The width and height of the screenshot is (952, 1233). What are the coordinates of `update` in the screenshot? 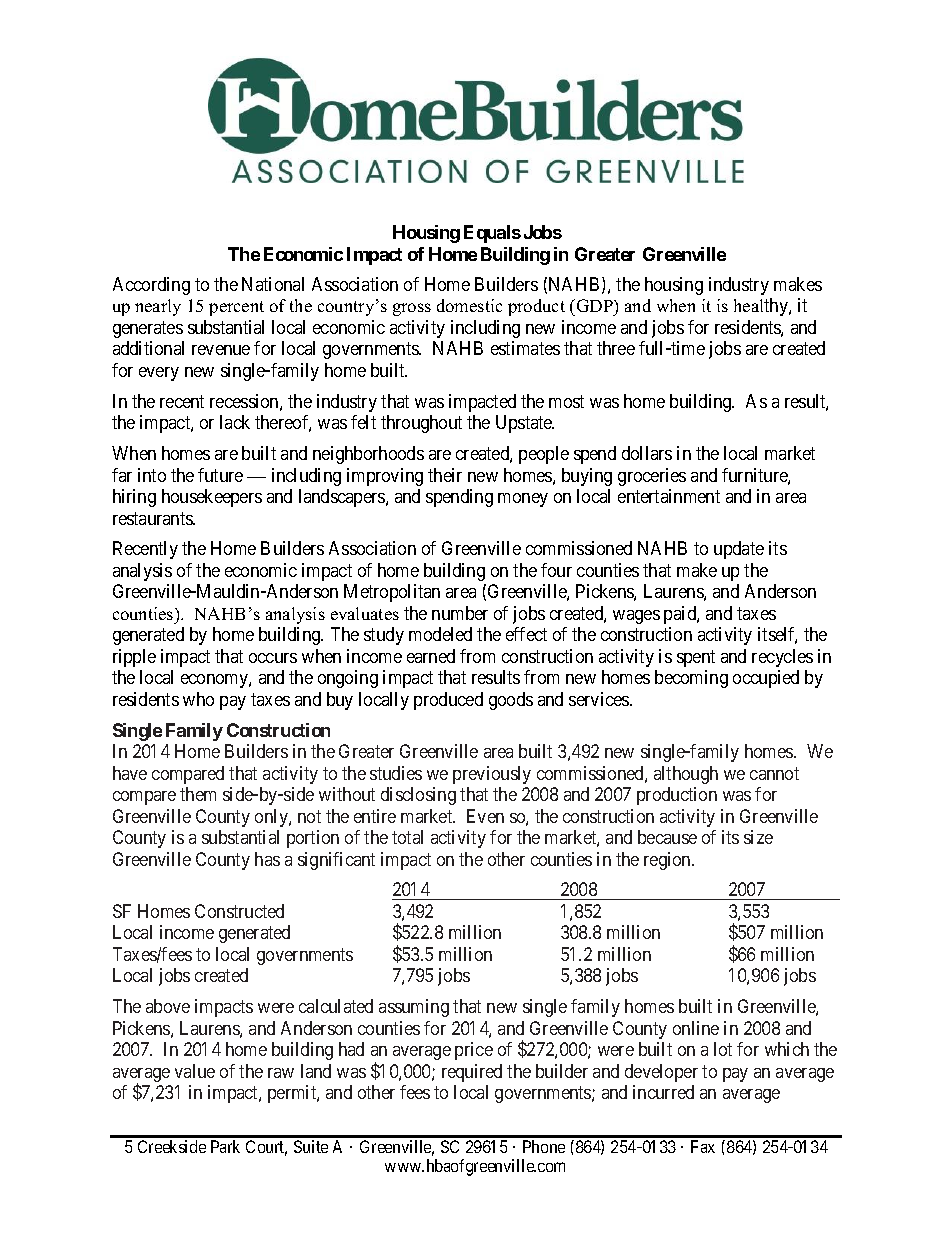 It's located at (739, 550).
